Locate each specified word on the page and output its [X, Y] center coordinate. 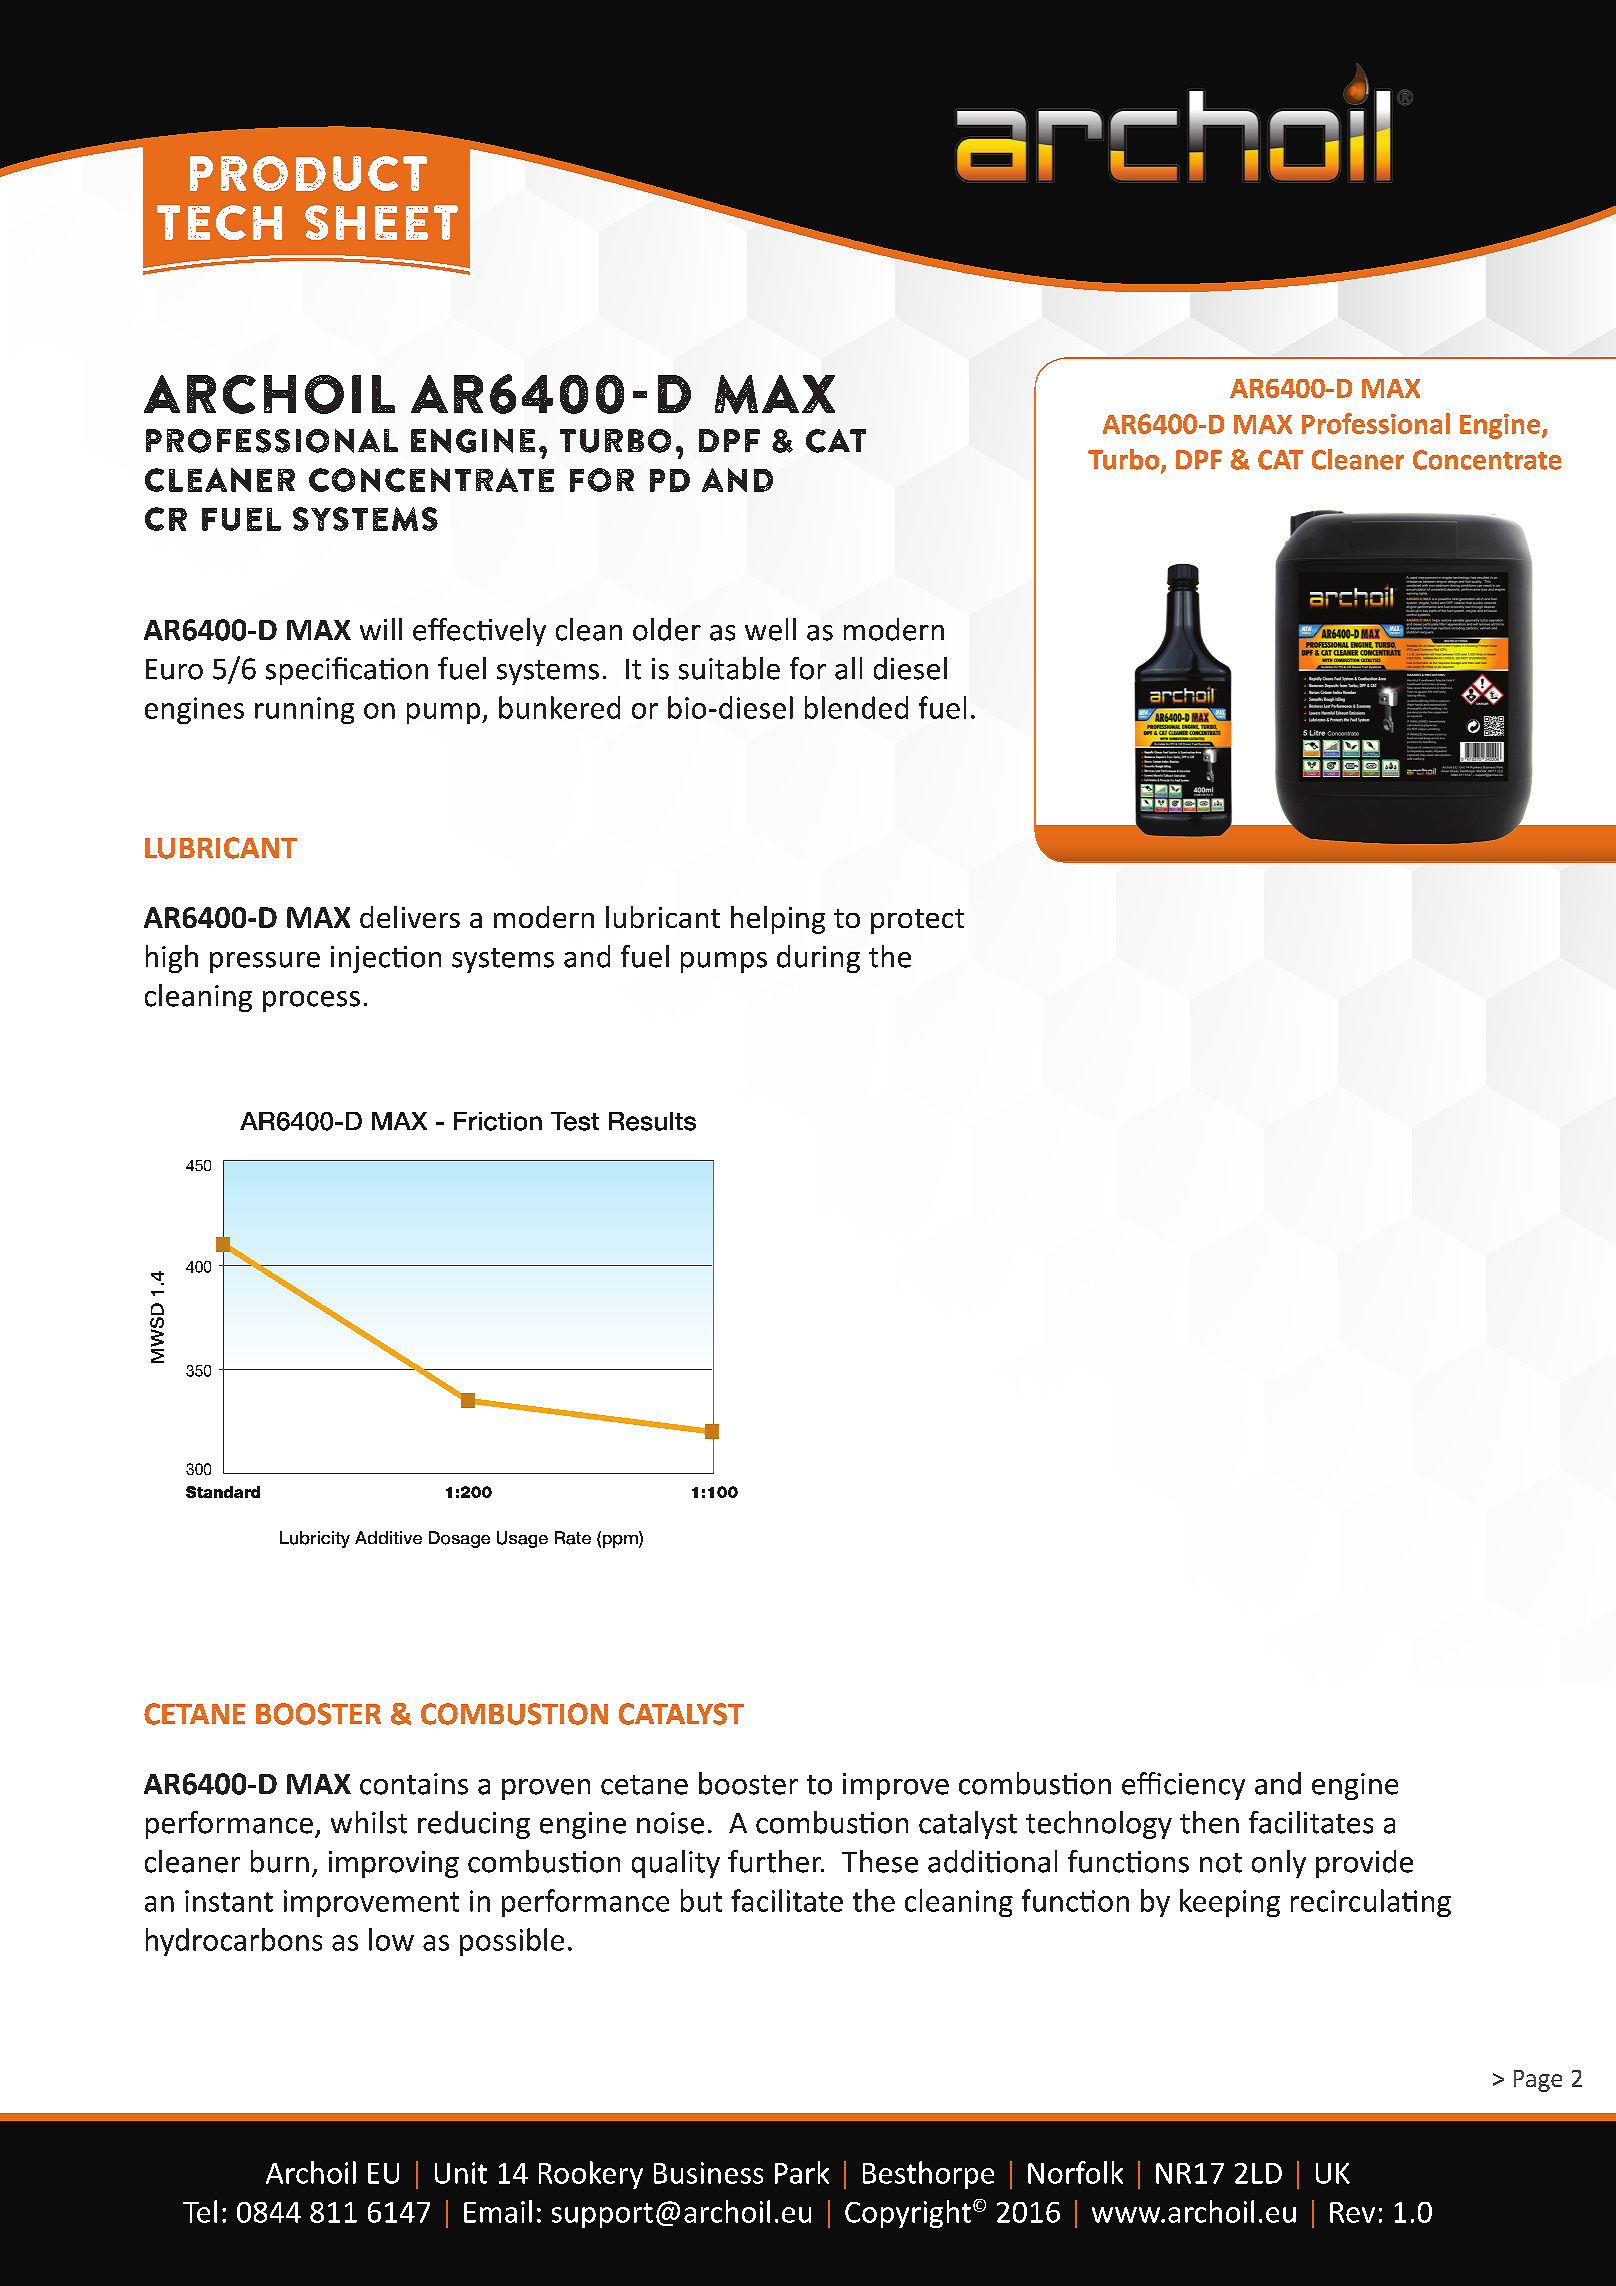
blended [856, 707]
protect [917, 921]
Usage [522, 1539]
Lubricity [315, 1539]
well [770, 629]
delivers [410, 917]
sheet [381, 222]
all [848, 668]
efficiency [1183, 1786]
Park [802, 2172]
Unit [461, 2173]
